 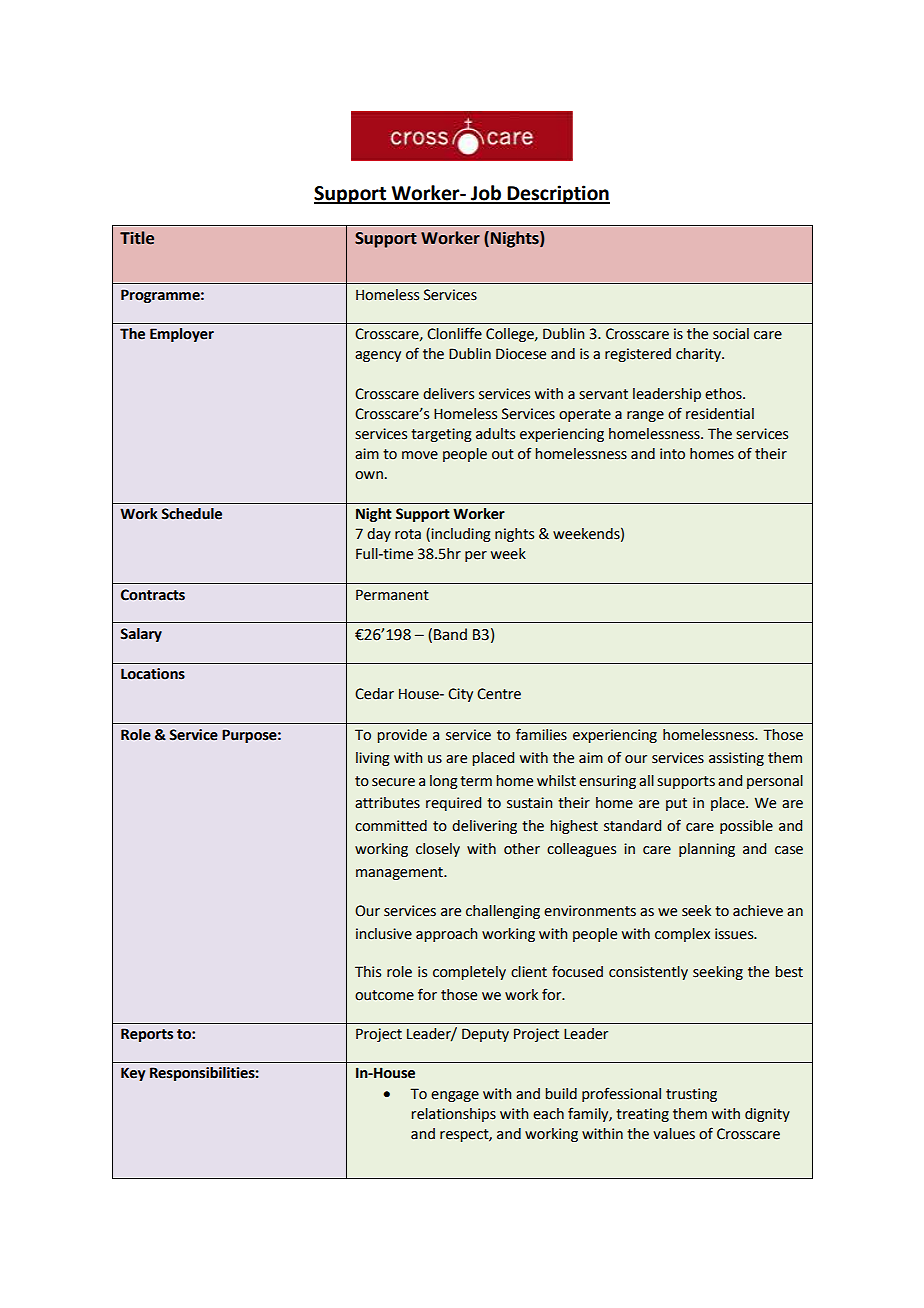 What do you see at coordinates (731, 334) in the screenshot?
I see `social` at bounding box center [731, 334].
